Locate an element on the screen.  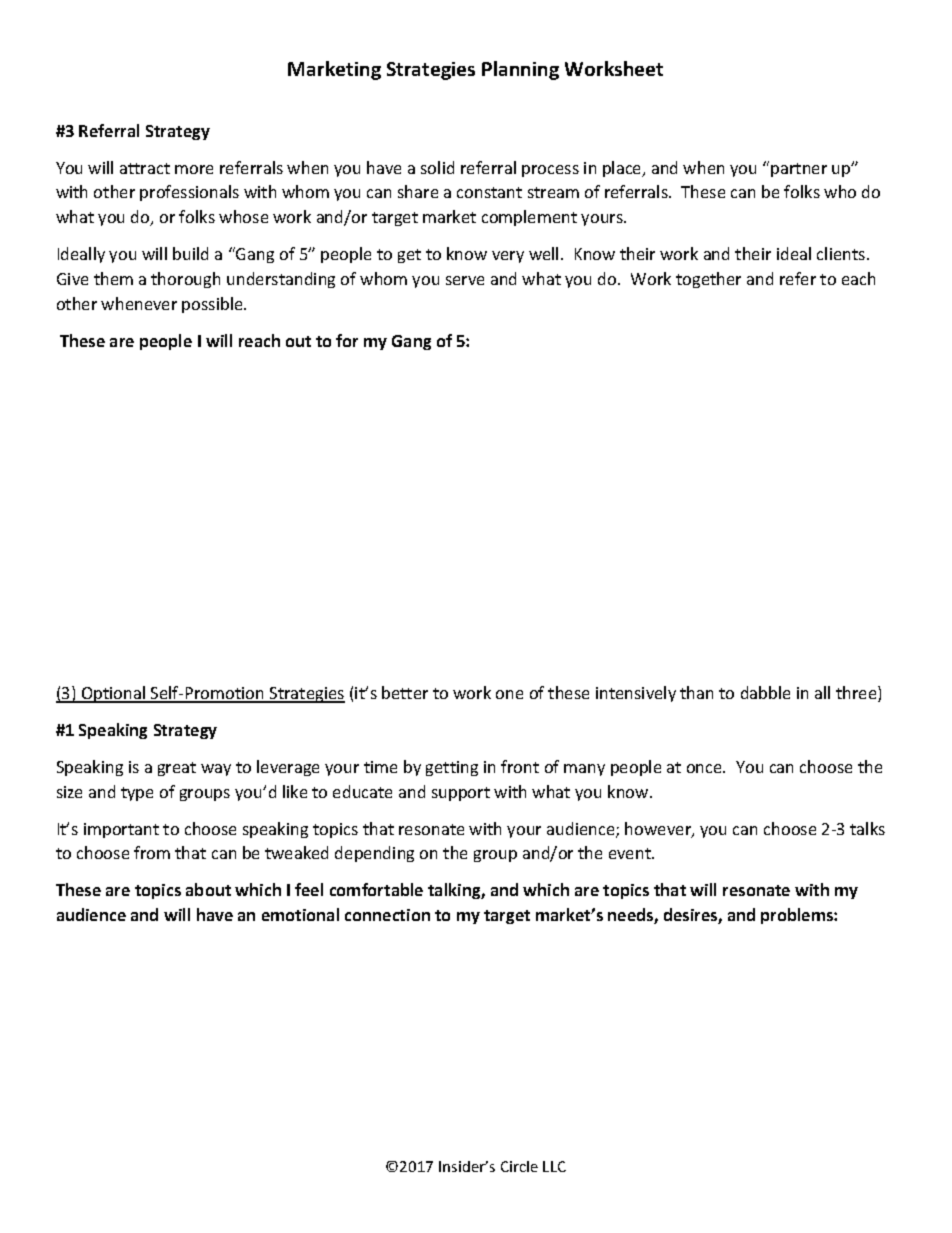
possible is located at coordinates (213, 305).
